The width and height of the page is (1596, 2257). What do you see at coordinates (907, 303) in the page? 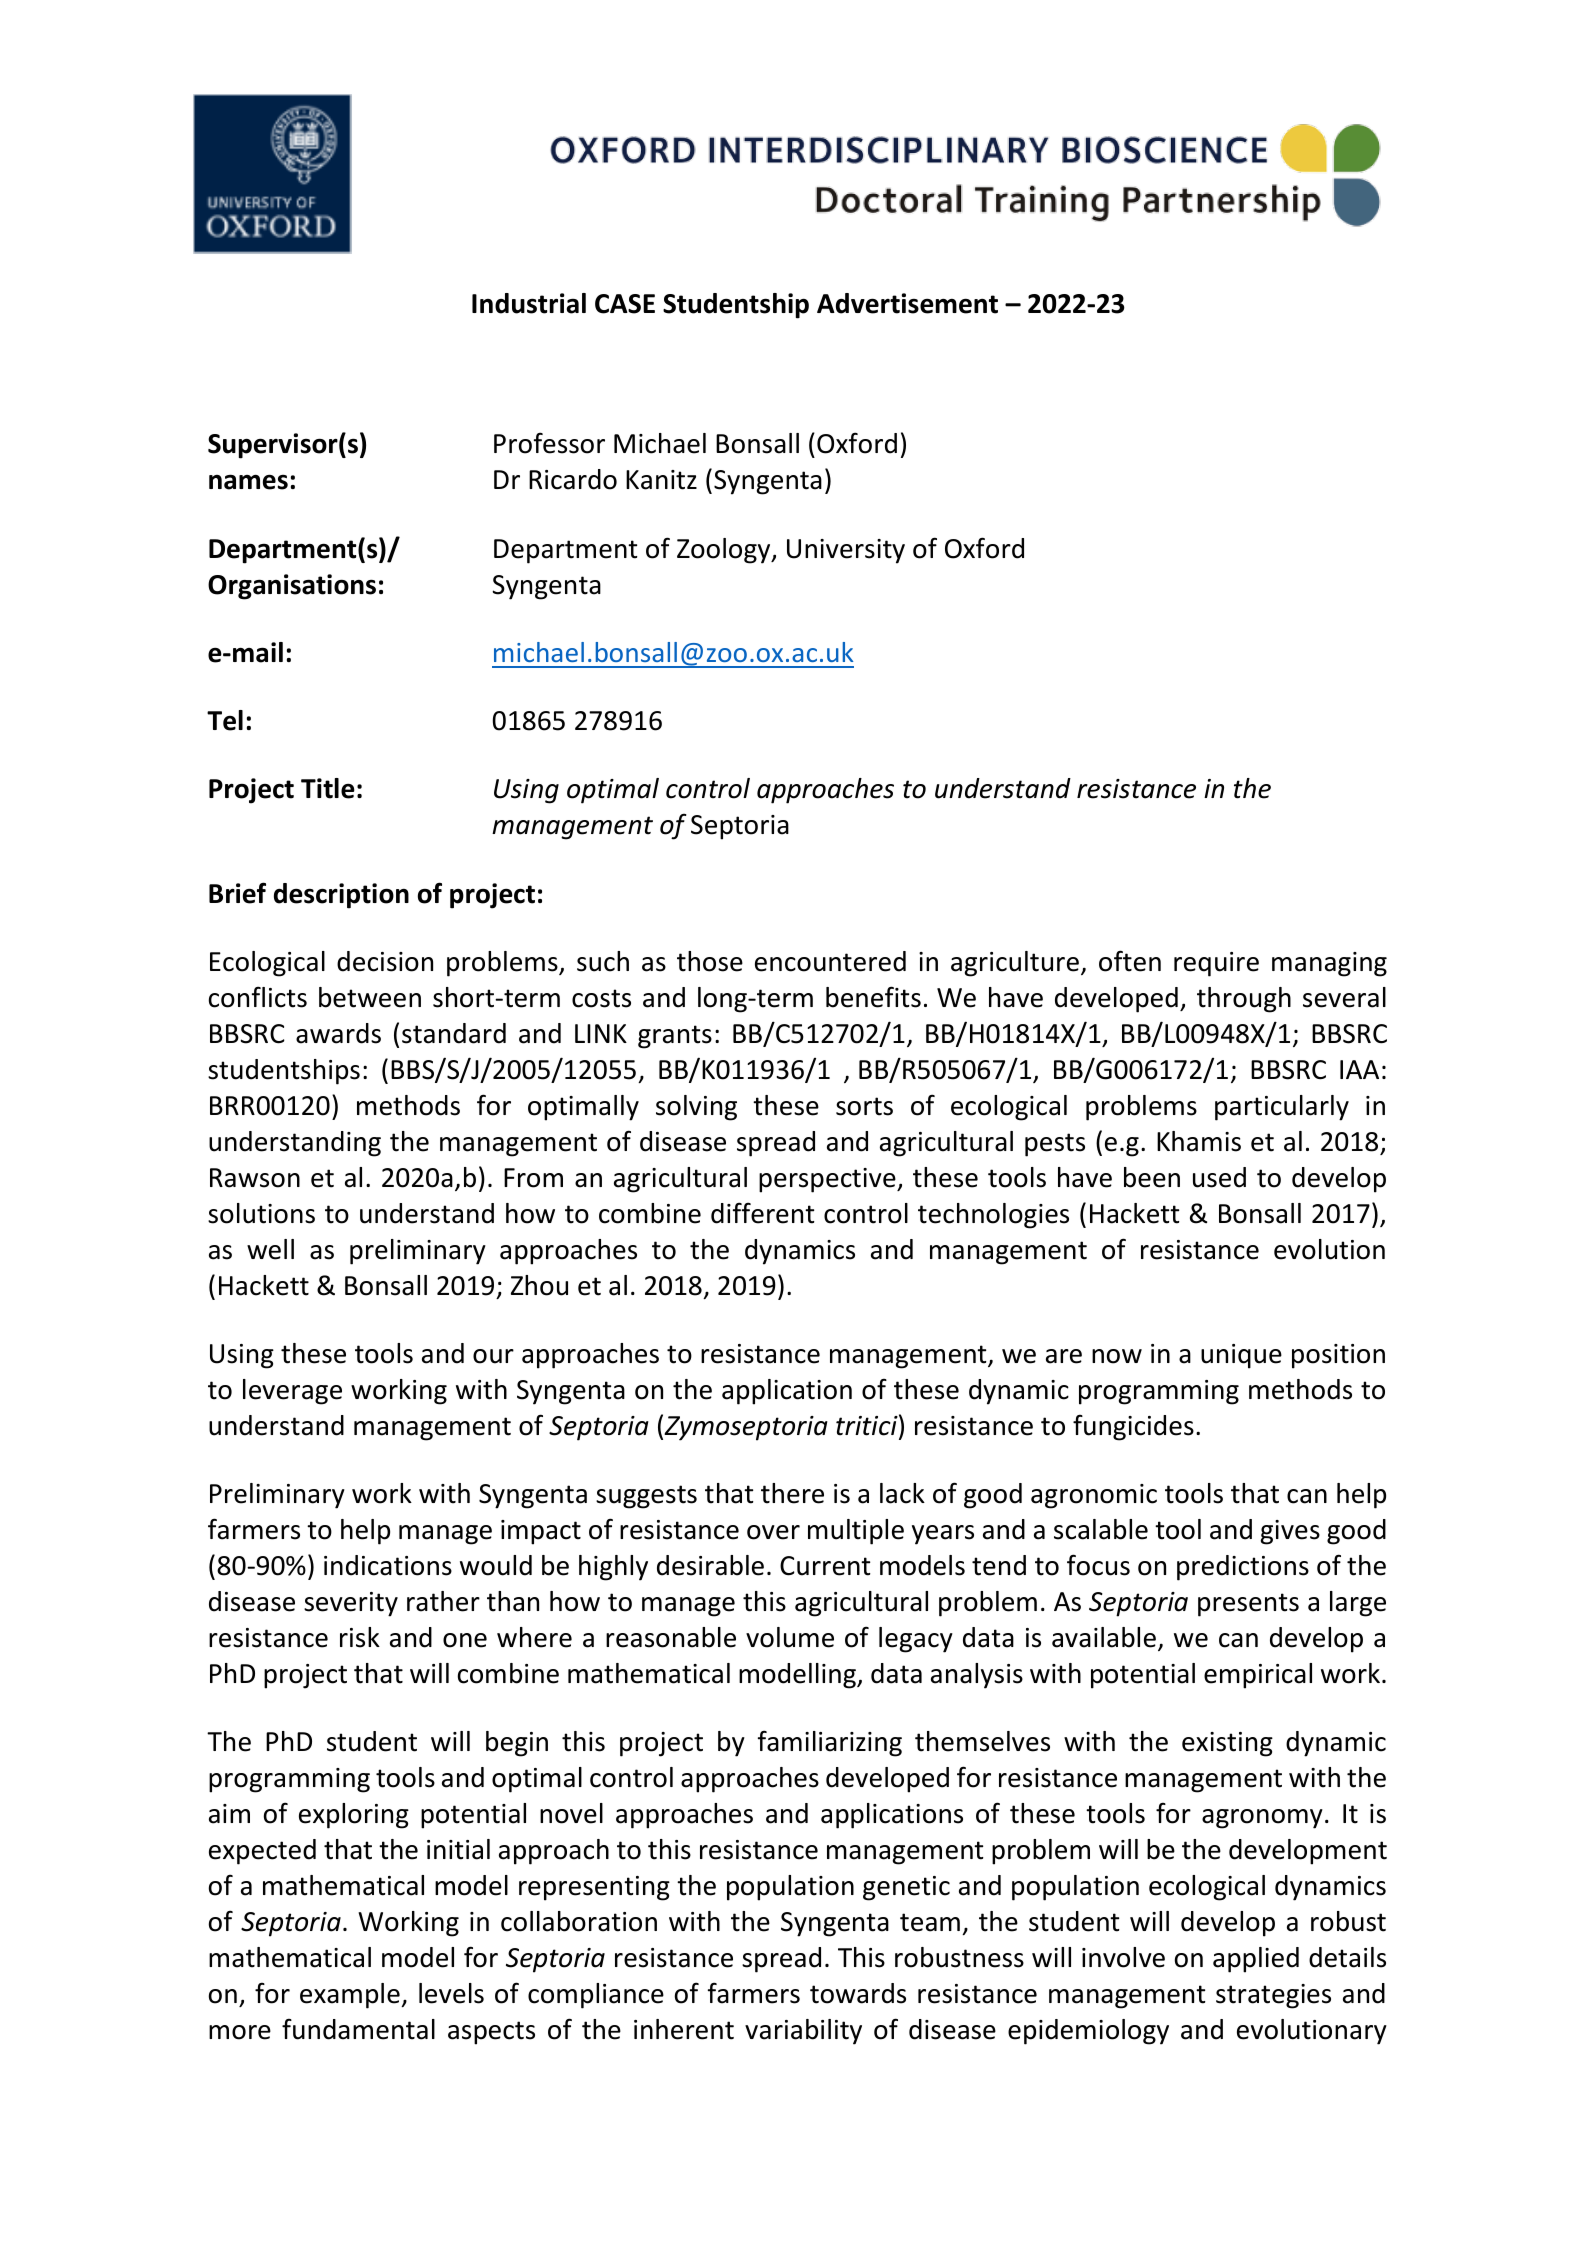
I see `Advertisement` at bounding box center [907, 303].
